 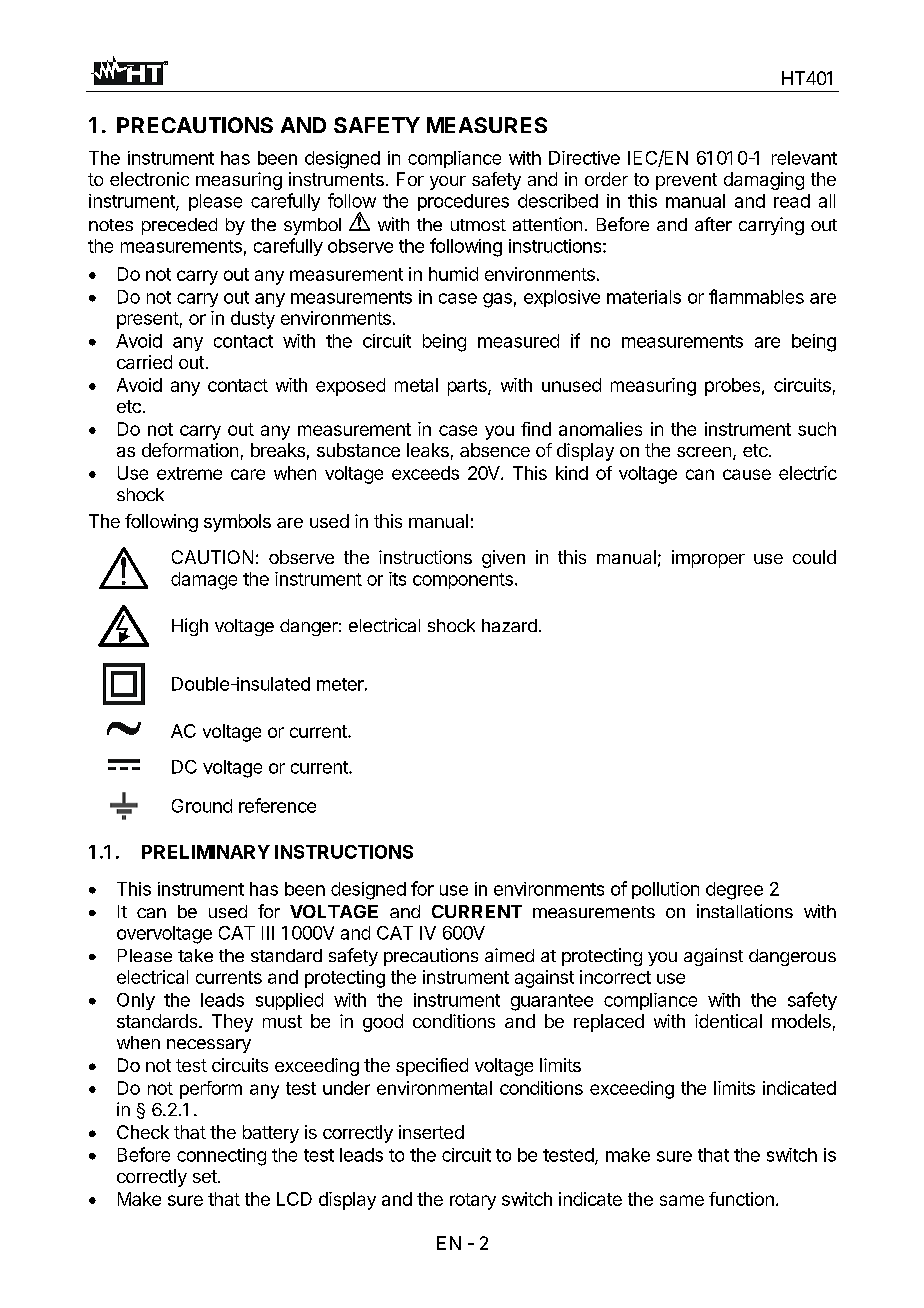 I want to click on components, so click(x=463, y=581).
